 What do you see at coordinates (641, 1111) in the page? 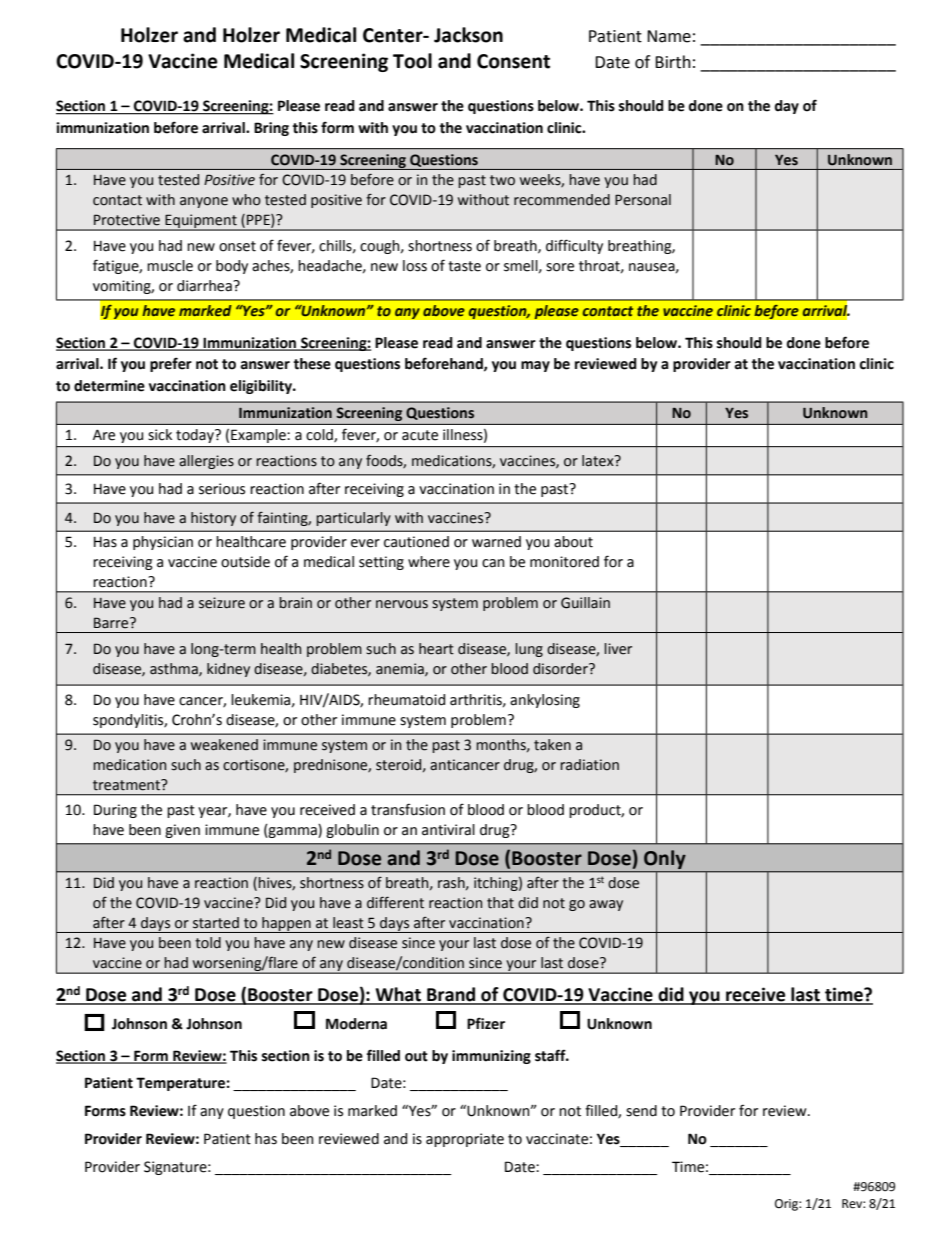
I see `send` at bounding box center [641, 1111].
